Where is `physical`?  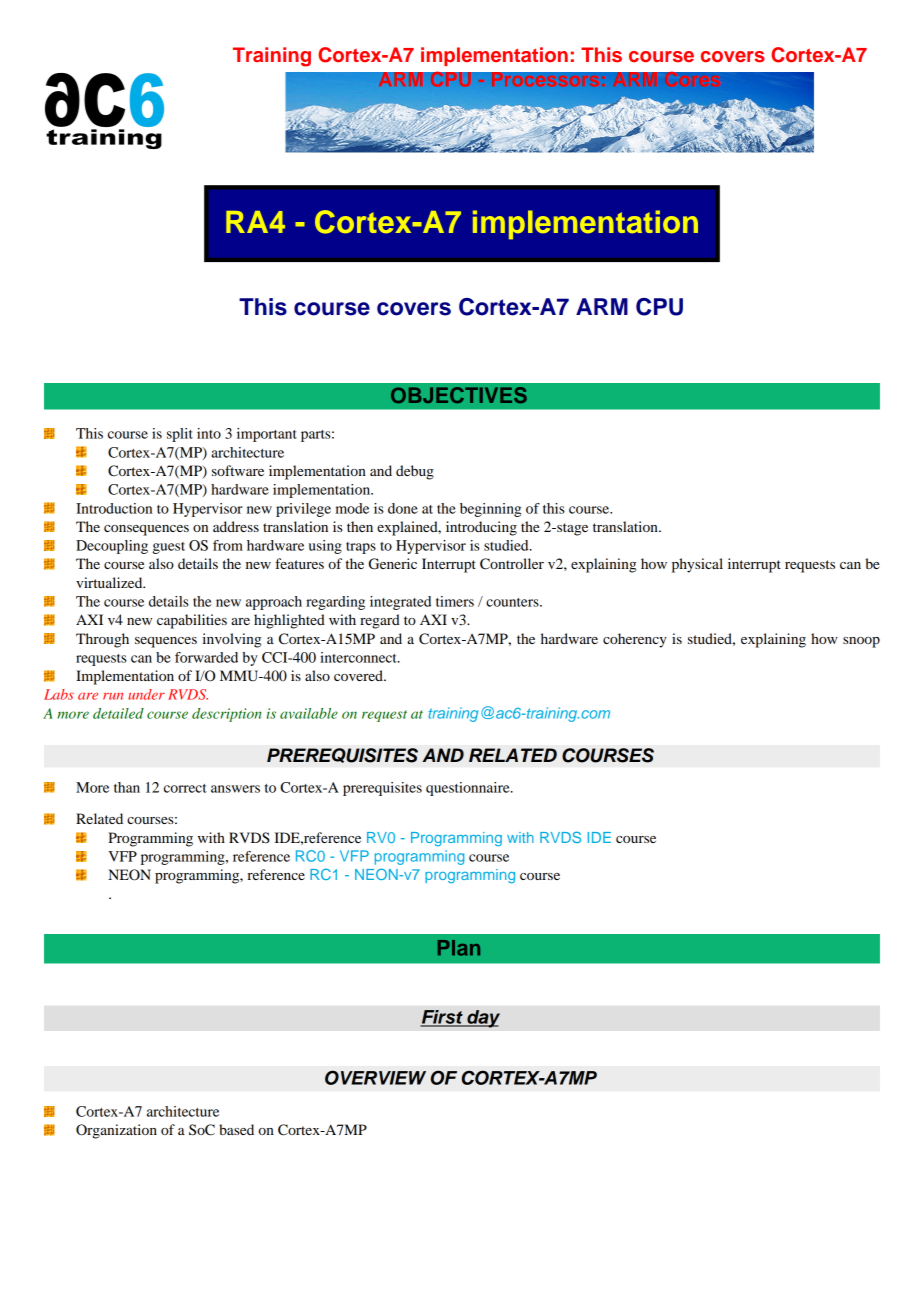
physical is located at coordinates (697, 565).
